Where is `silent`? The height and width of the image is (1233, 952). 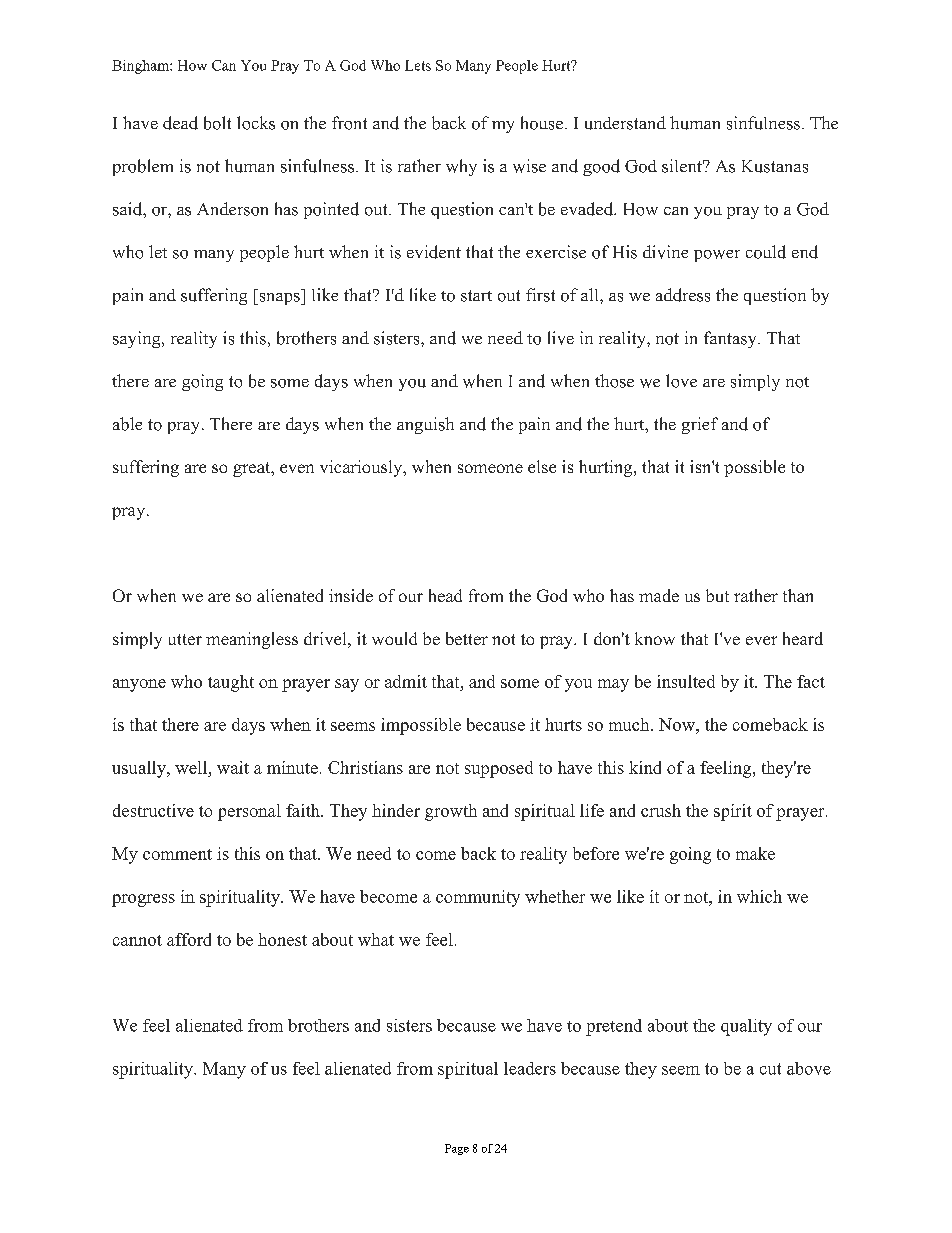
silent is located at coordinates (683, 166).
